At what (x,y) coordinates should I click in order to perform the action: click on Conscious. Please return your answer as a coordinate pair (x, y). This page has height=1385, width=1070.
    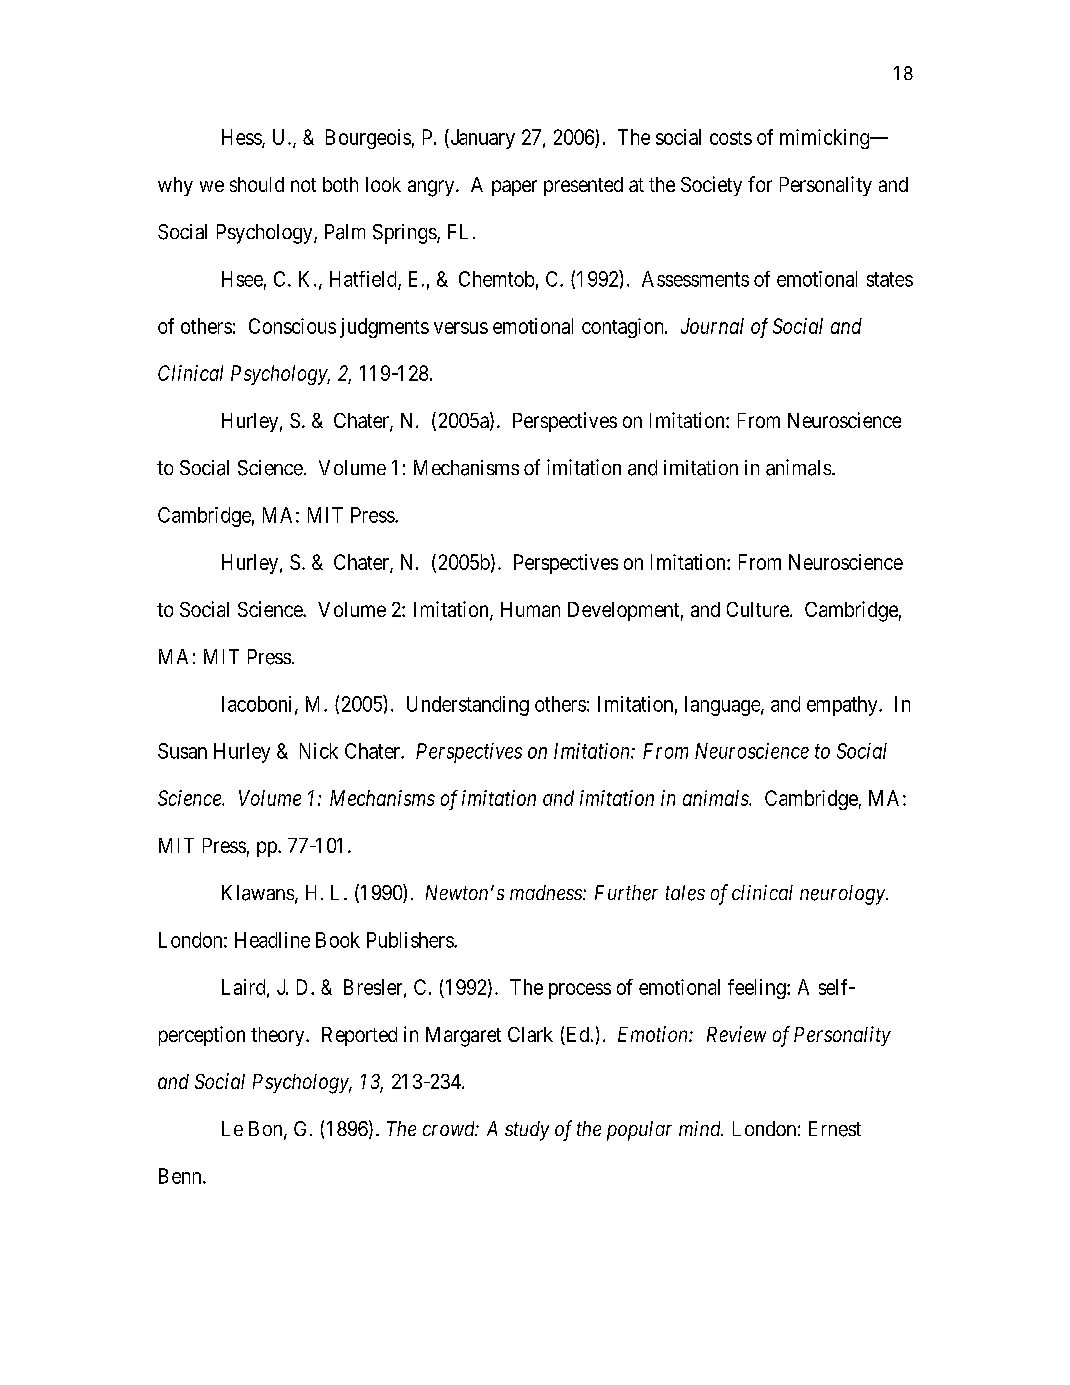
    Looking at the image, I should click on (292, 326).
